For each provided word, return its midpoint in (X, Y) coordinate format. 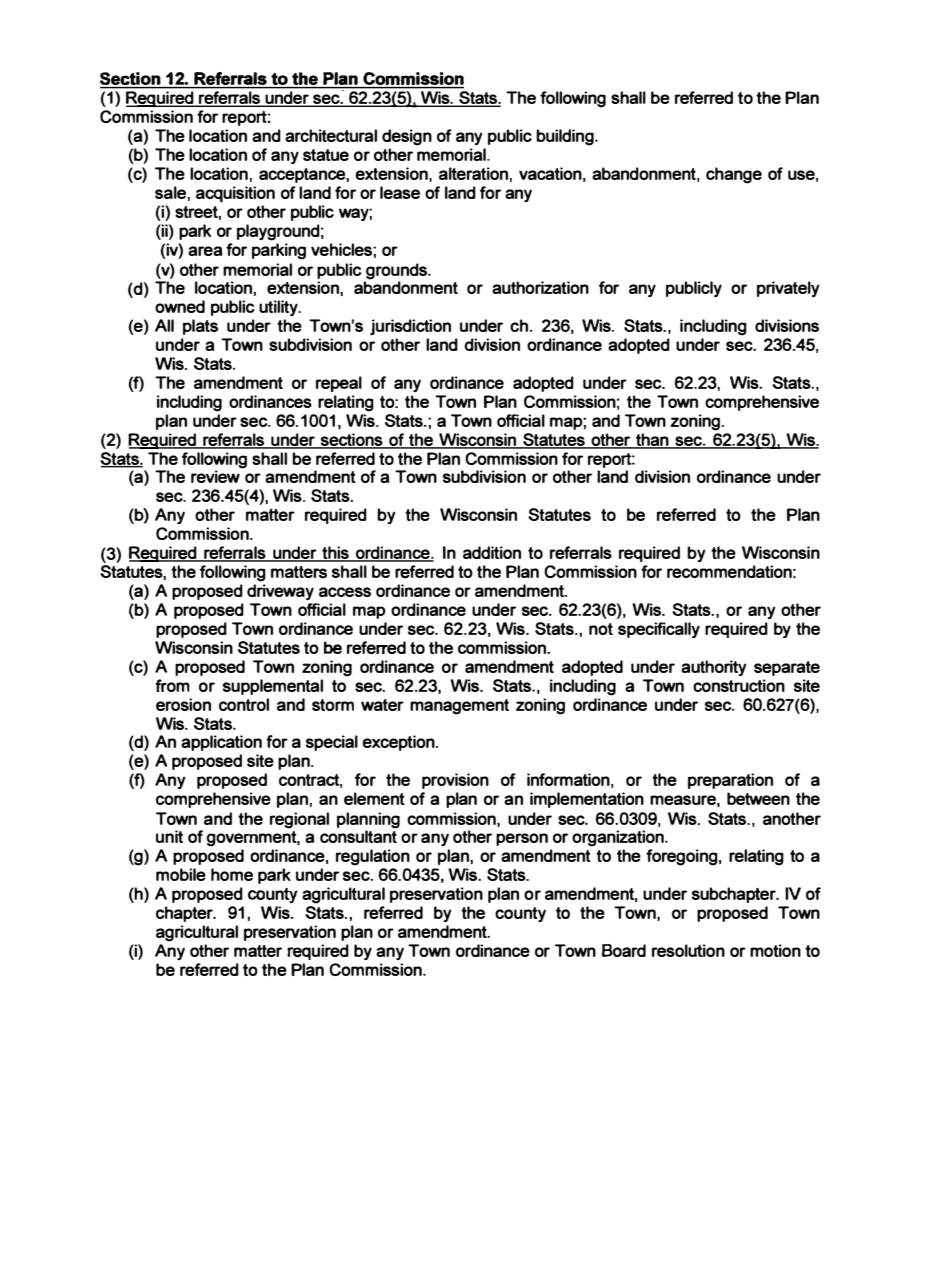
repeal (339, 384)
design (407, 137)
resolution (688, 950)
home (232, 874)
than (652, 441)
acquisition (235, 194)
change (734, 175)
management (459, 707)
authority (714, 668)
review (215, 476)
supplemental (273, 687)
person (522, 839)
